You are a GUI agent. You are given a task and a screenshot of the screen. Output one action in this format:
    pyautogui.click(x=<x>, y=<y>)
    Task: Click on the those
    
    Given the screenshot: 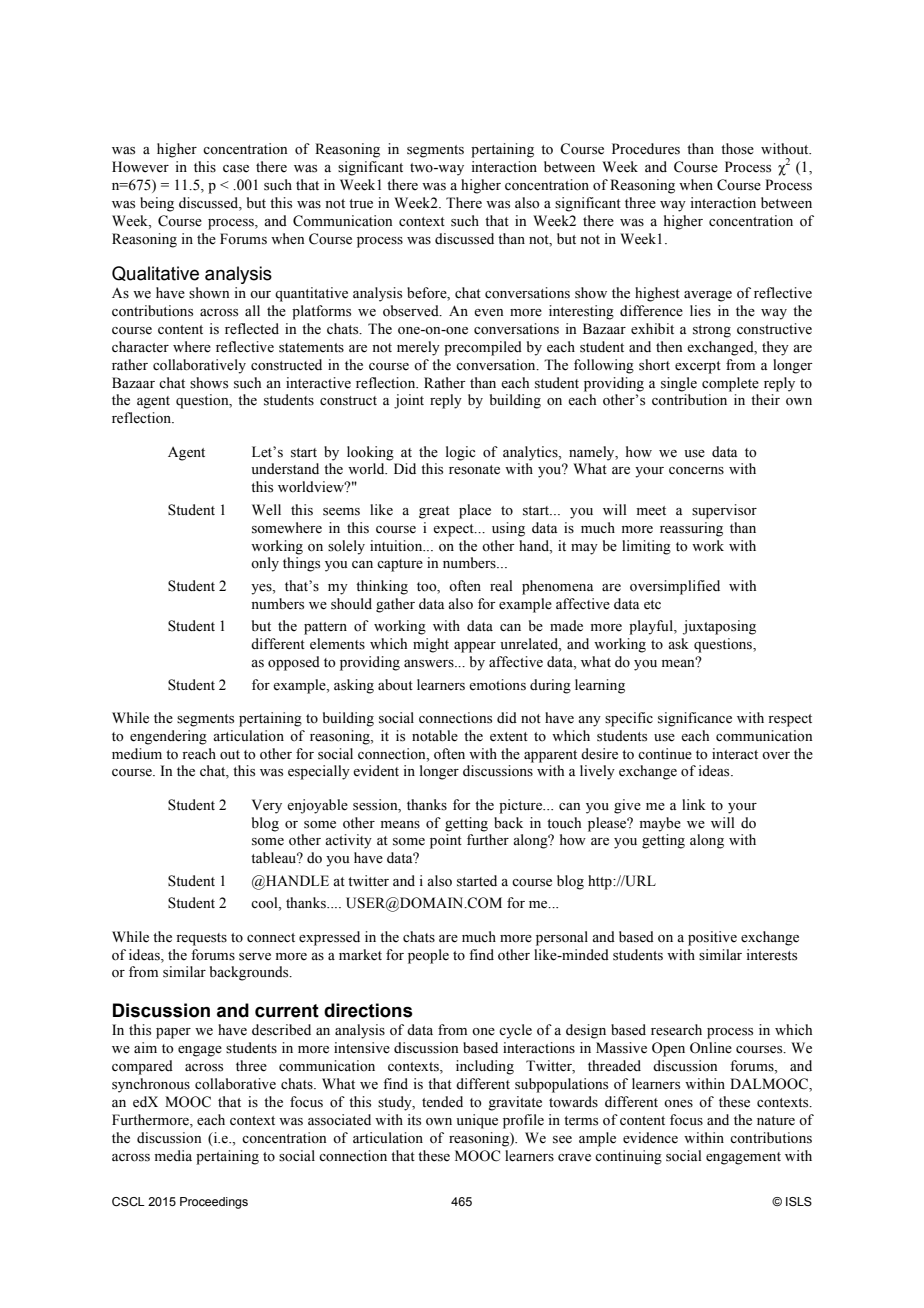 What is the action you would take?
    pyautogui.click(x=737, y=149)
